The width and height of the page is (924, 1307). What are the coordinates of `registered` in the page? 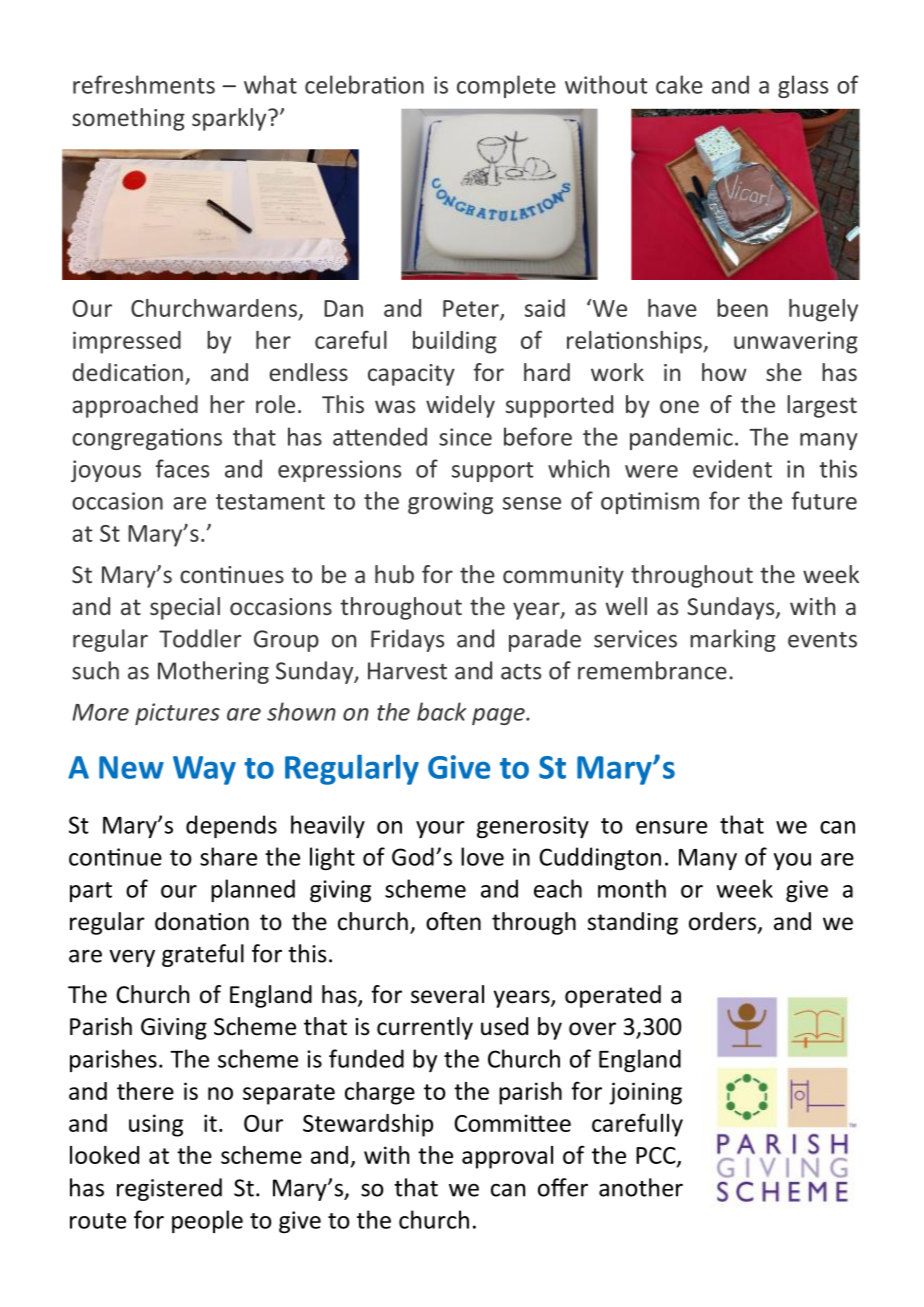 It's located at (169, 1189).
